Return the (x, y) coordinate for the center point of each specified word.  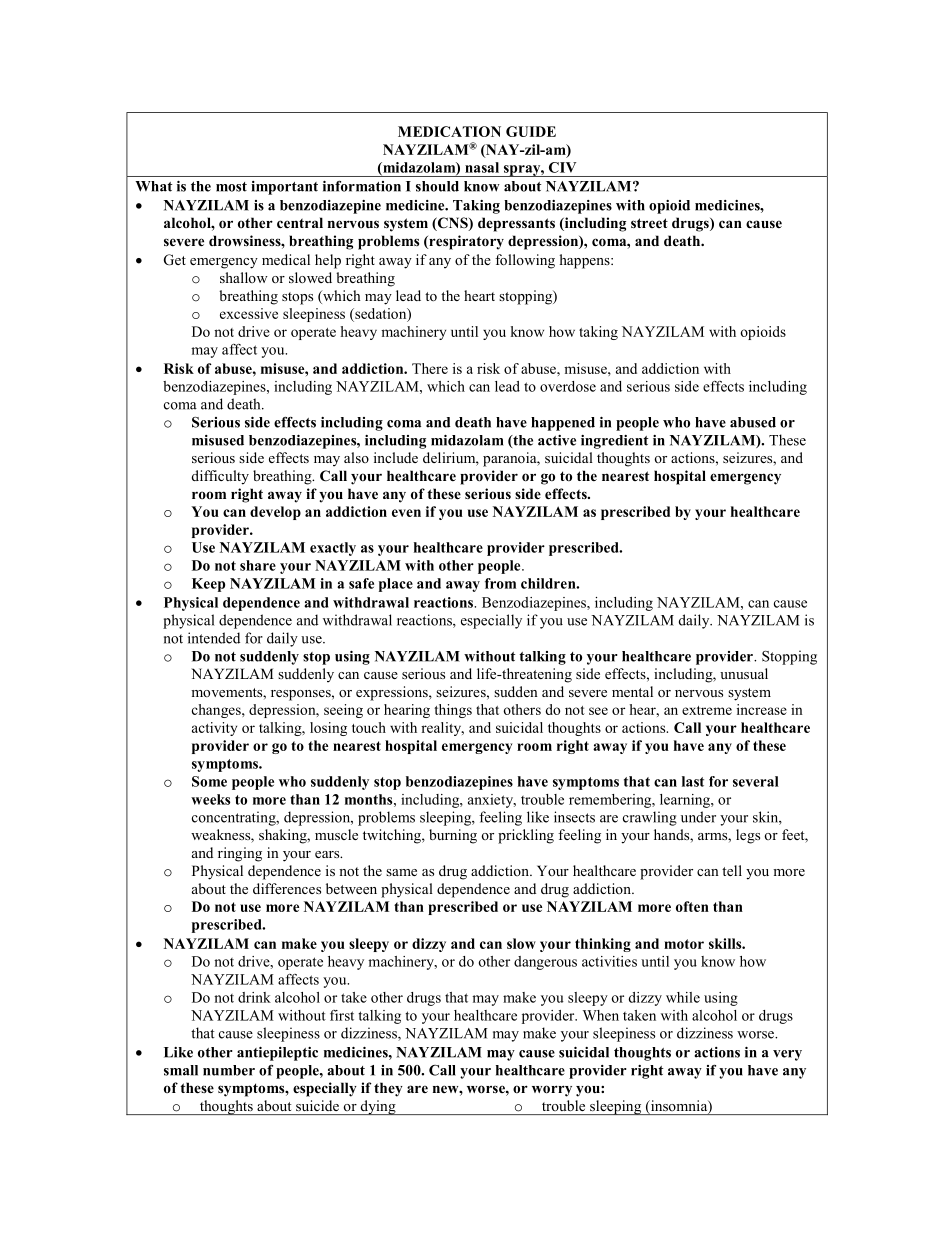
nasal (482, 167)
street (649, 223)
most (231, 187)
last (693, 781)
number (229, 1070)
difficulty (220, 477)
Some (209, 781)
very (787, 1055)
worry (552, 1091)
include (396, 457)
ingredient (614, 442)
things (453, 711)
